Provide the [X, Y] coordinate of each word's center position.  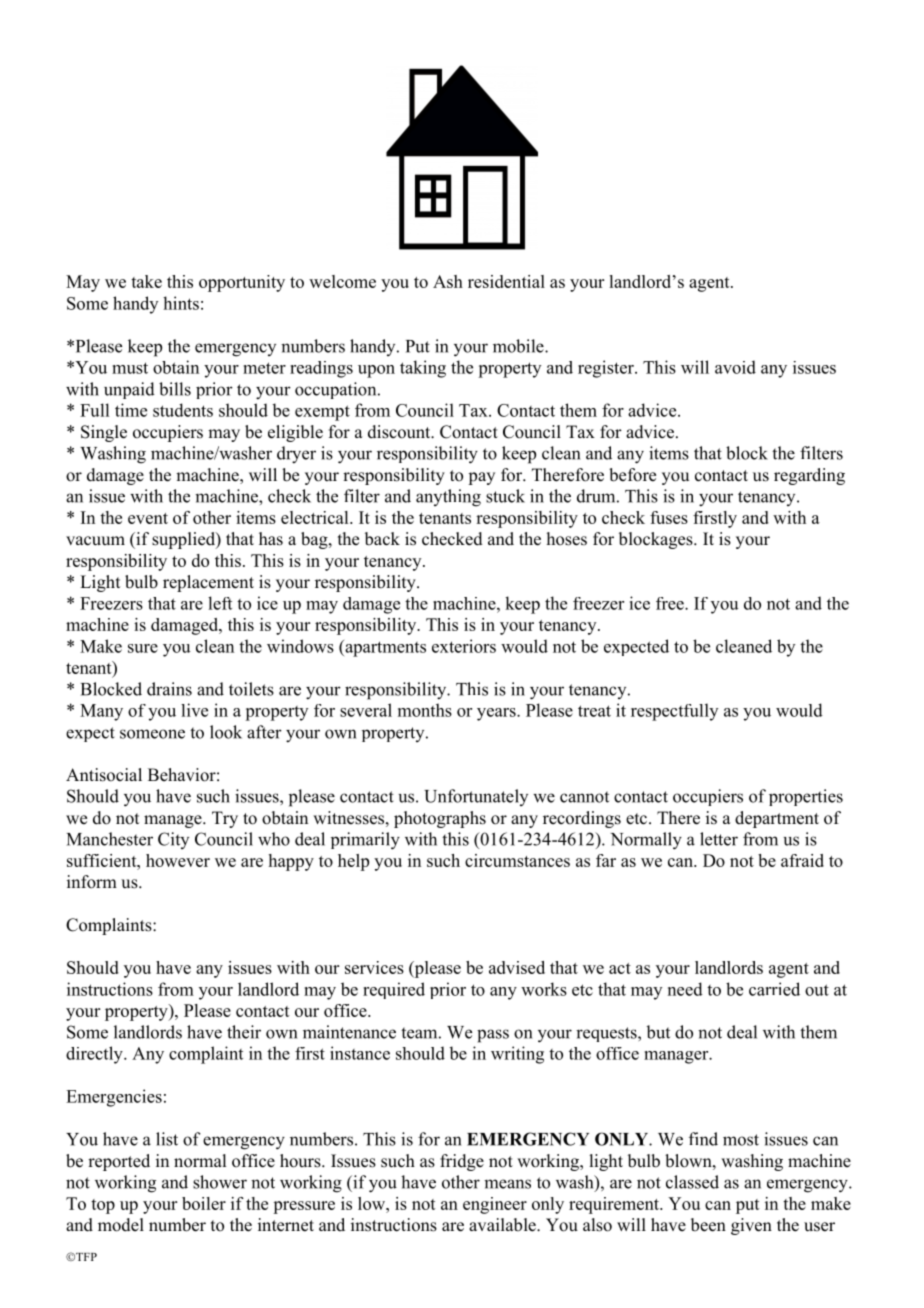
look [226, 732]
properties [806, 797]
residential [506, 281]
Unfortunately [476, 797]
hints [181, 303]
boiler [204, 1203]
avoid [735, 367]
